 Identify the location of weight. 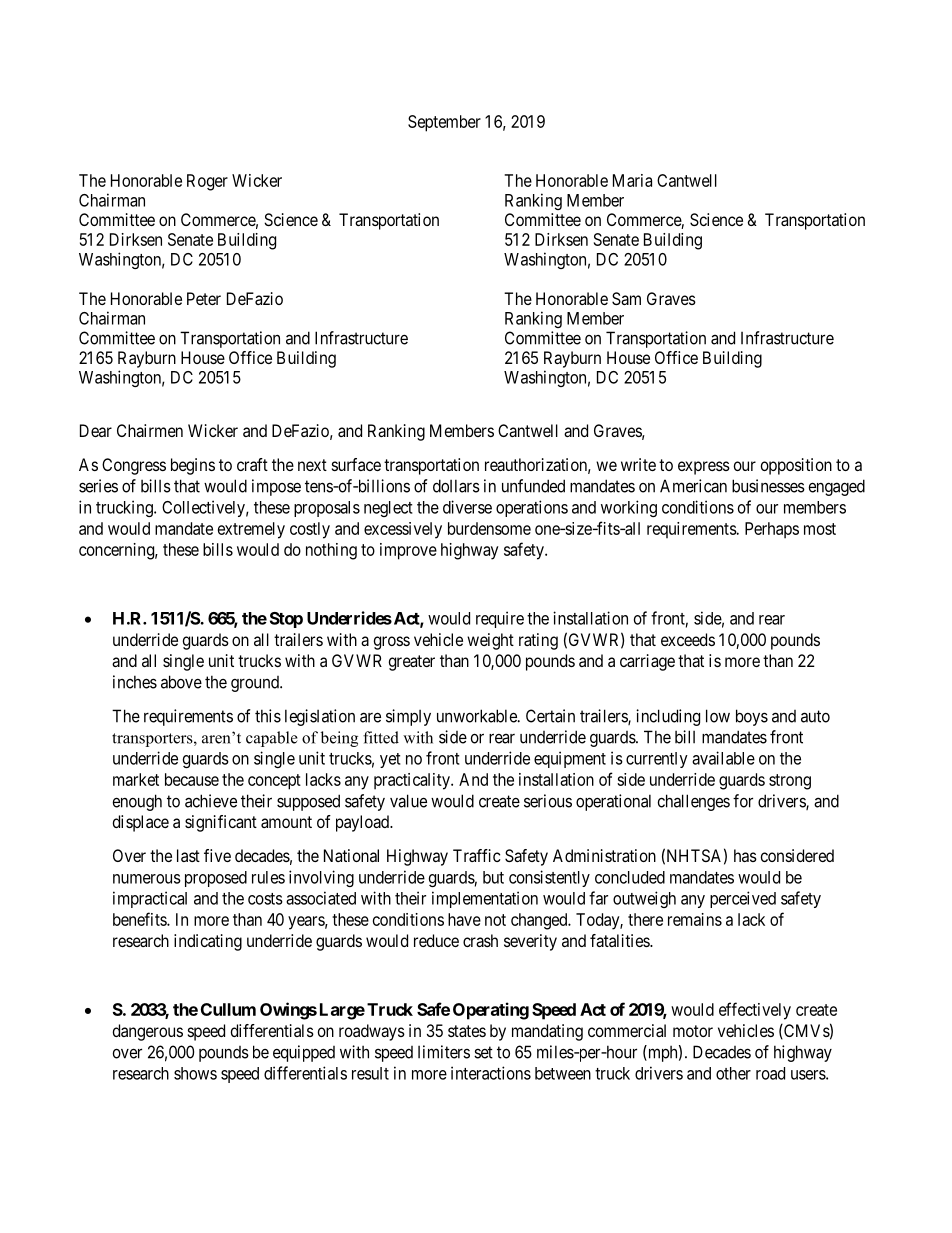
(490, 641).
